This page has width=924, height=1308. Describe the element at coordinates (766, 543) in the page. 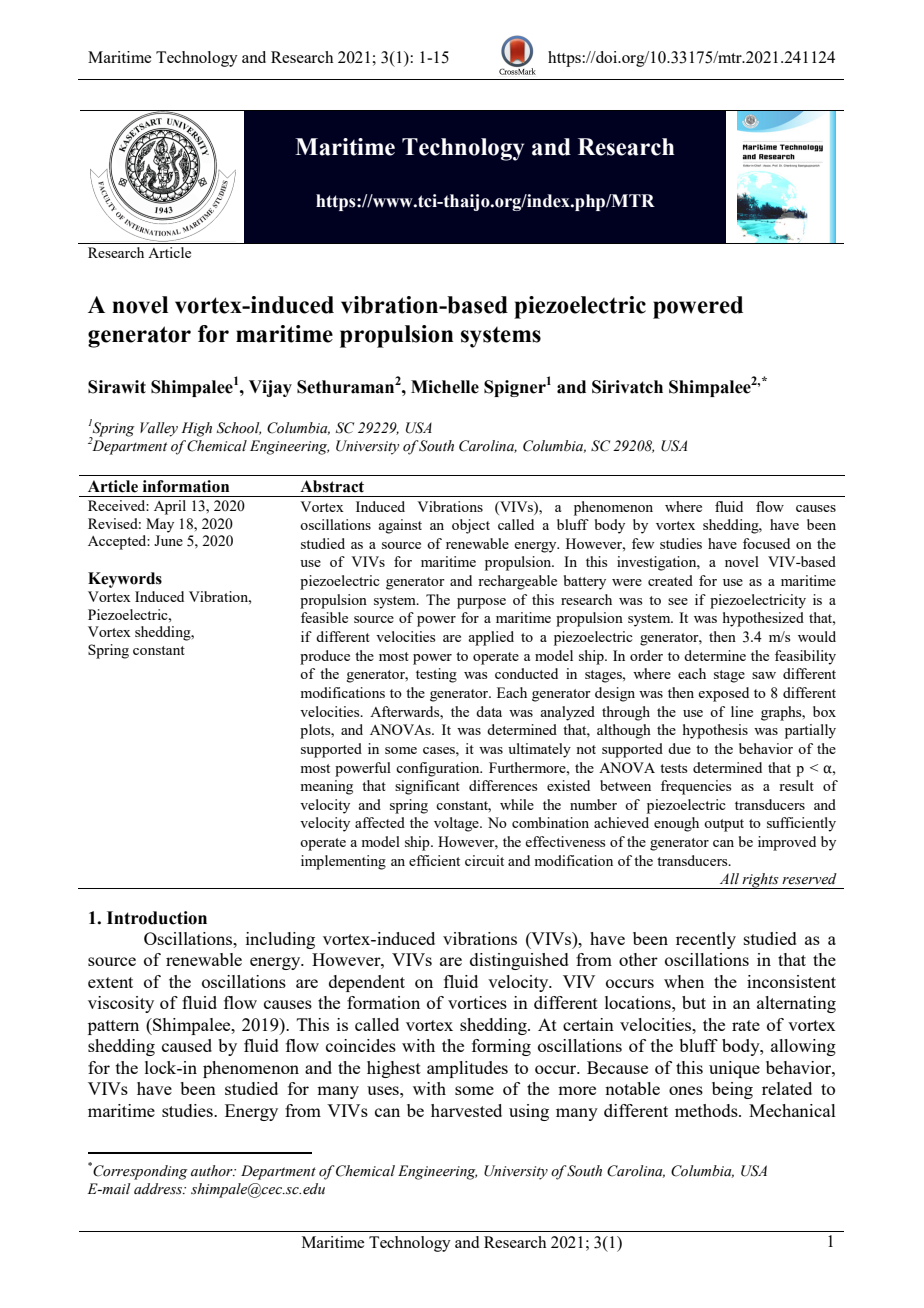

I see `focused` at that location.
